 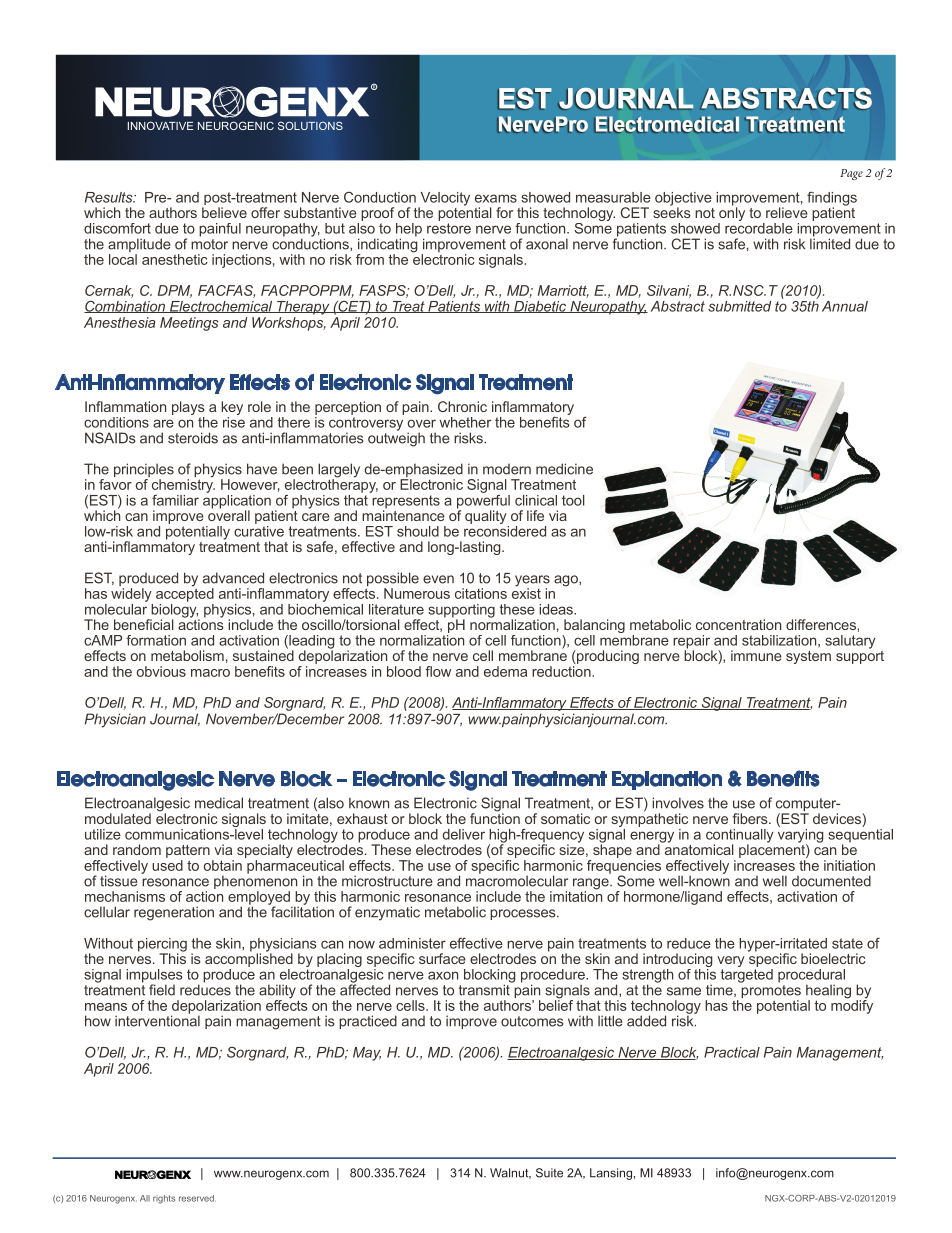 What do you see at coordinates (756, 655) in the screenshot?
I see `immune` at bounding box center [756, 655].
